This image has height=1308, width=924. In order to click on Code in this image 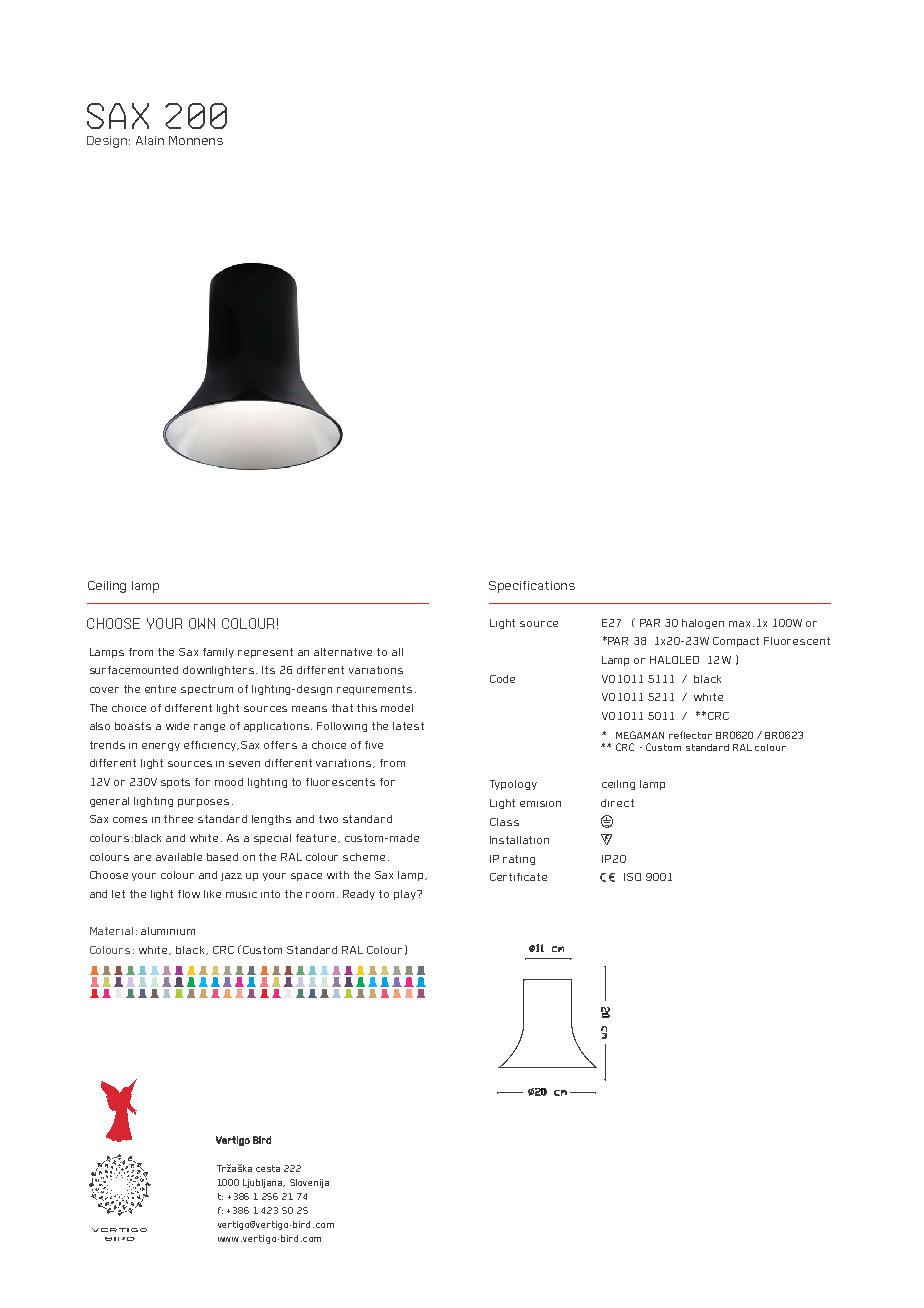, I will do `click(502, 679)`.
